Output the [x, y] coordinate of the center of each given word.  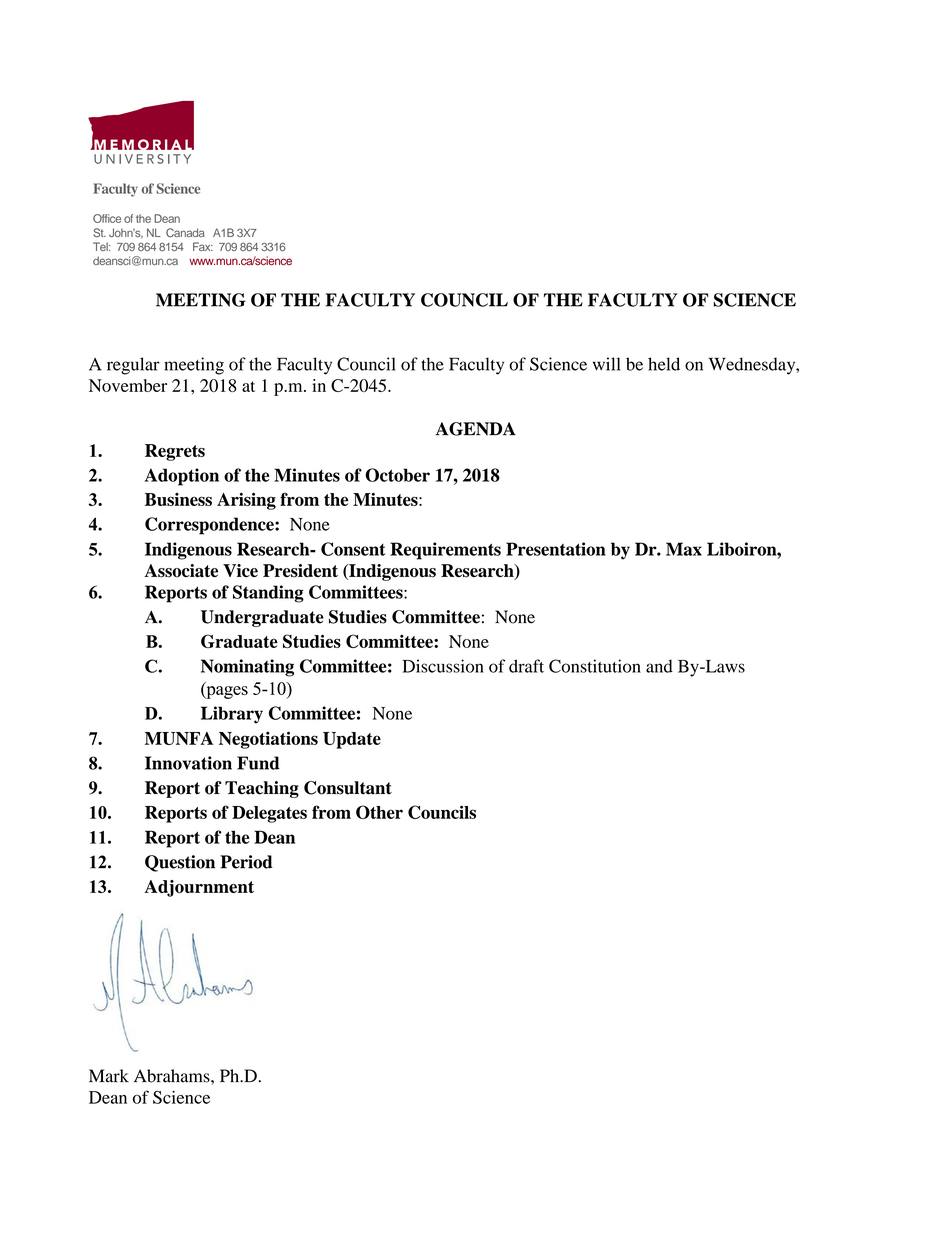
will [607, 364]
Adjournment [199, 888]
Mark [109, 1076]
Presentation [556, 549]
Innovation [188, 763]
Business [178, 499]
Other [379, 812]
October [397, 475]
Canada [185, 232]
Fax [203, 246]
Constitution [595, 666]
